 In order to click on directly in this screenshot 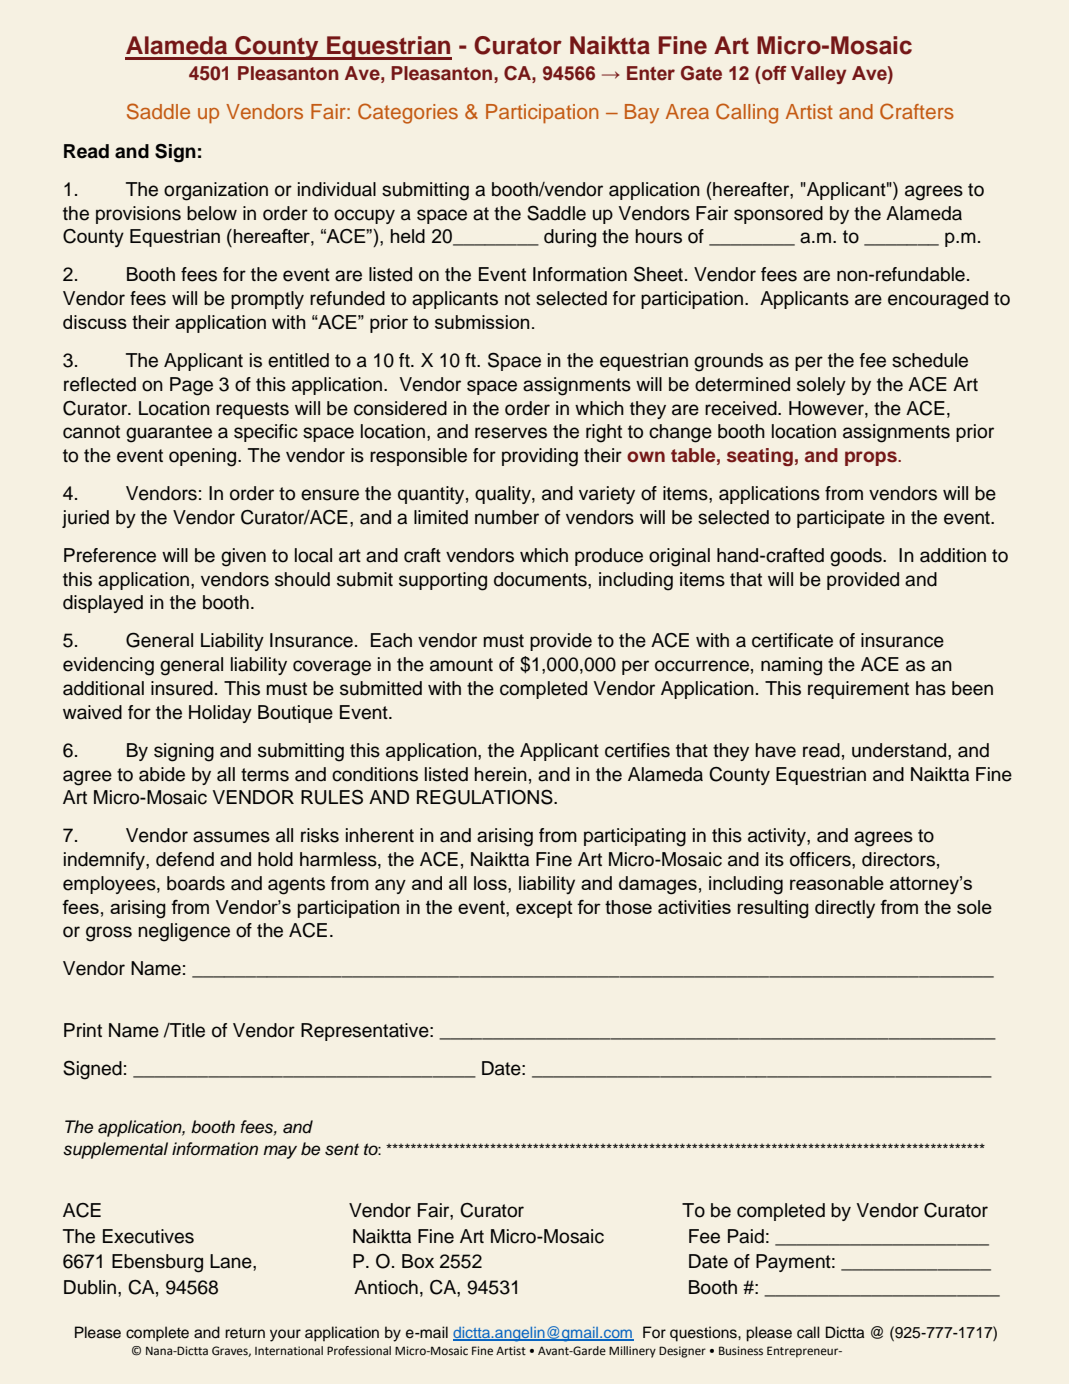, I will do `click(845, 909)`.
